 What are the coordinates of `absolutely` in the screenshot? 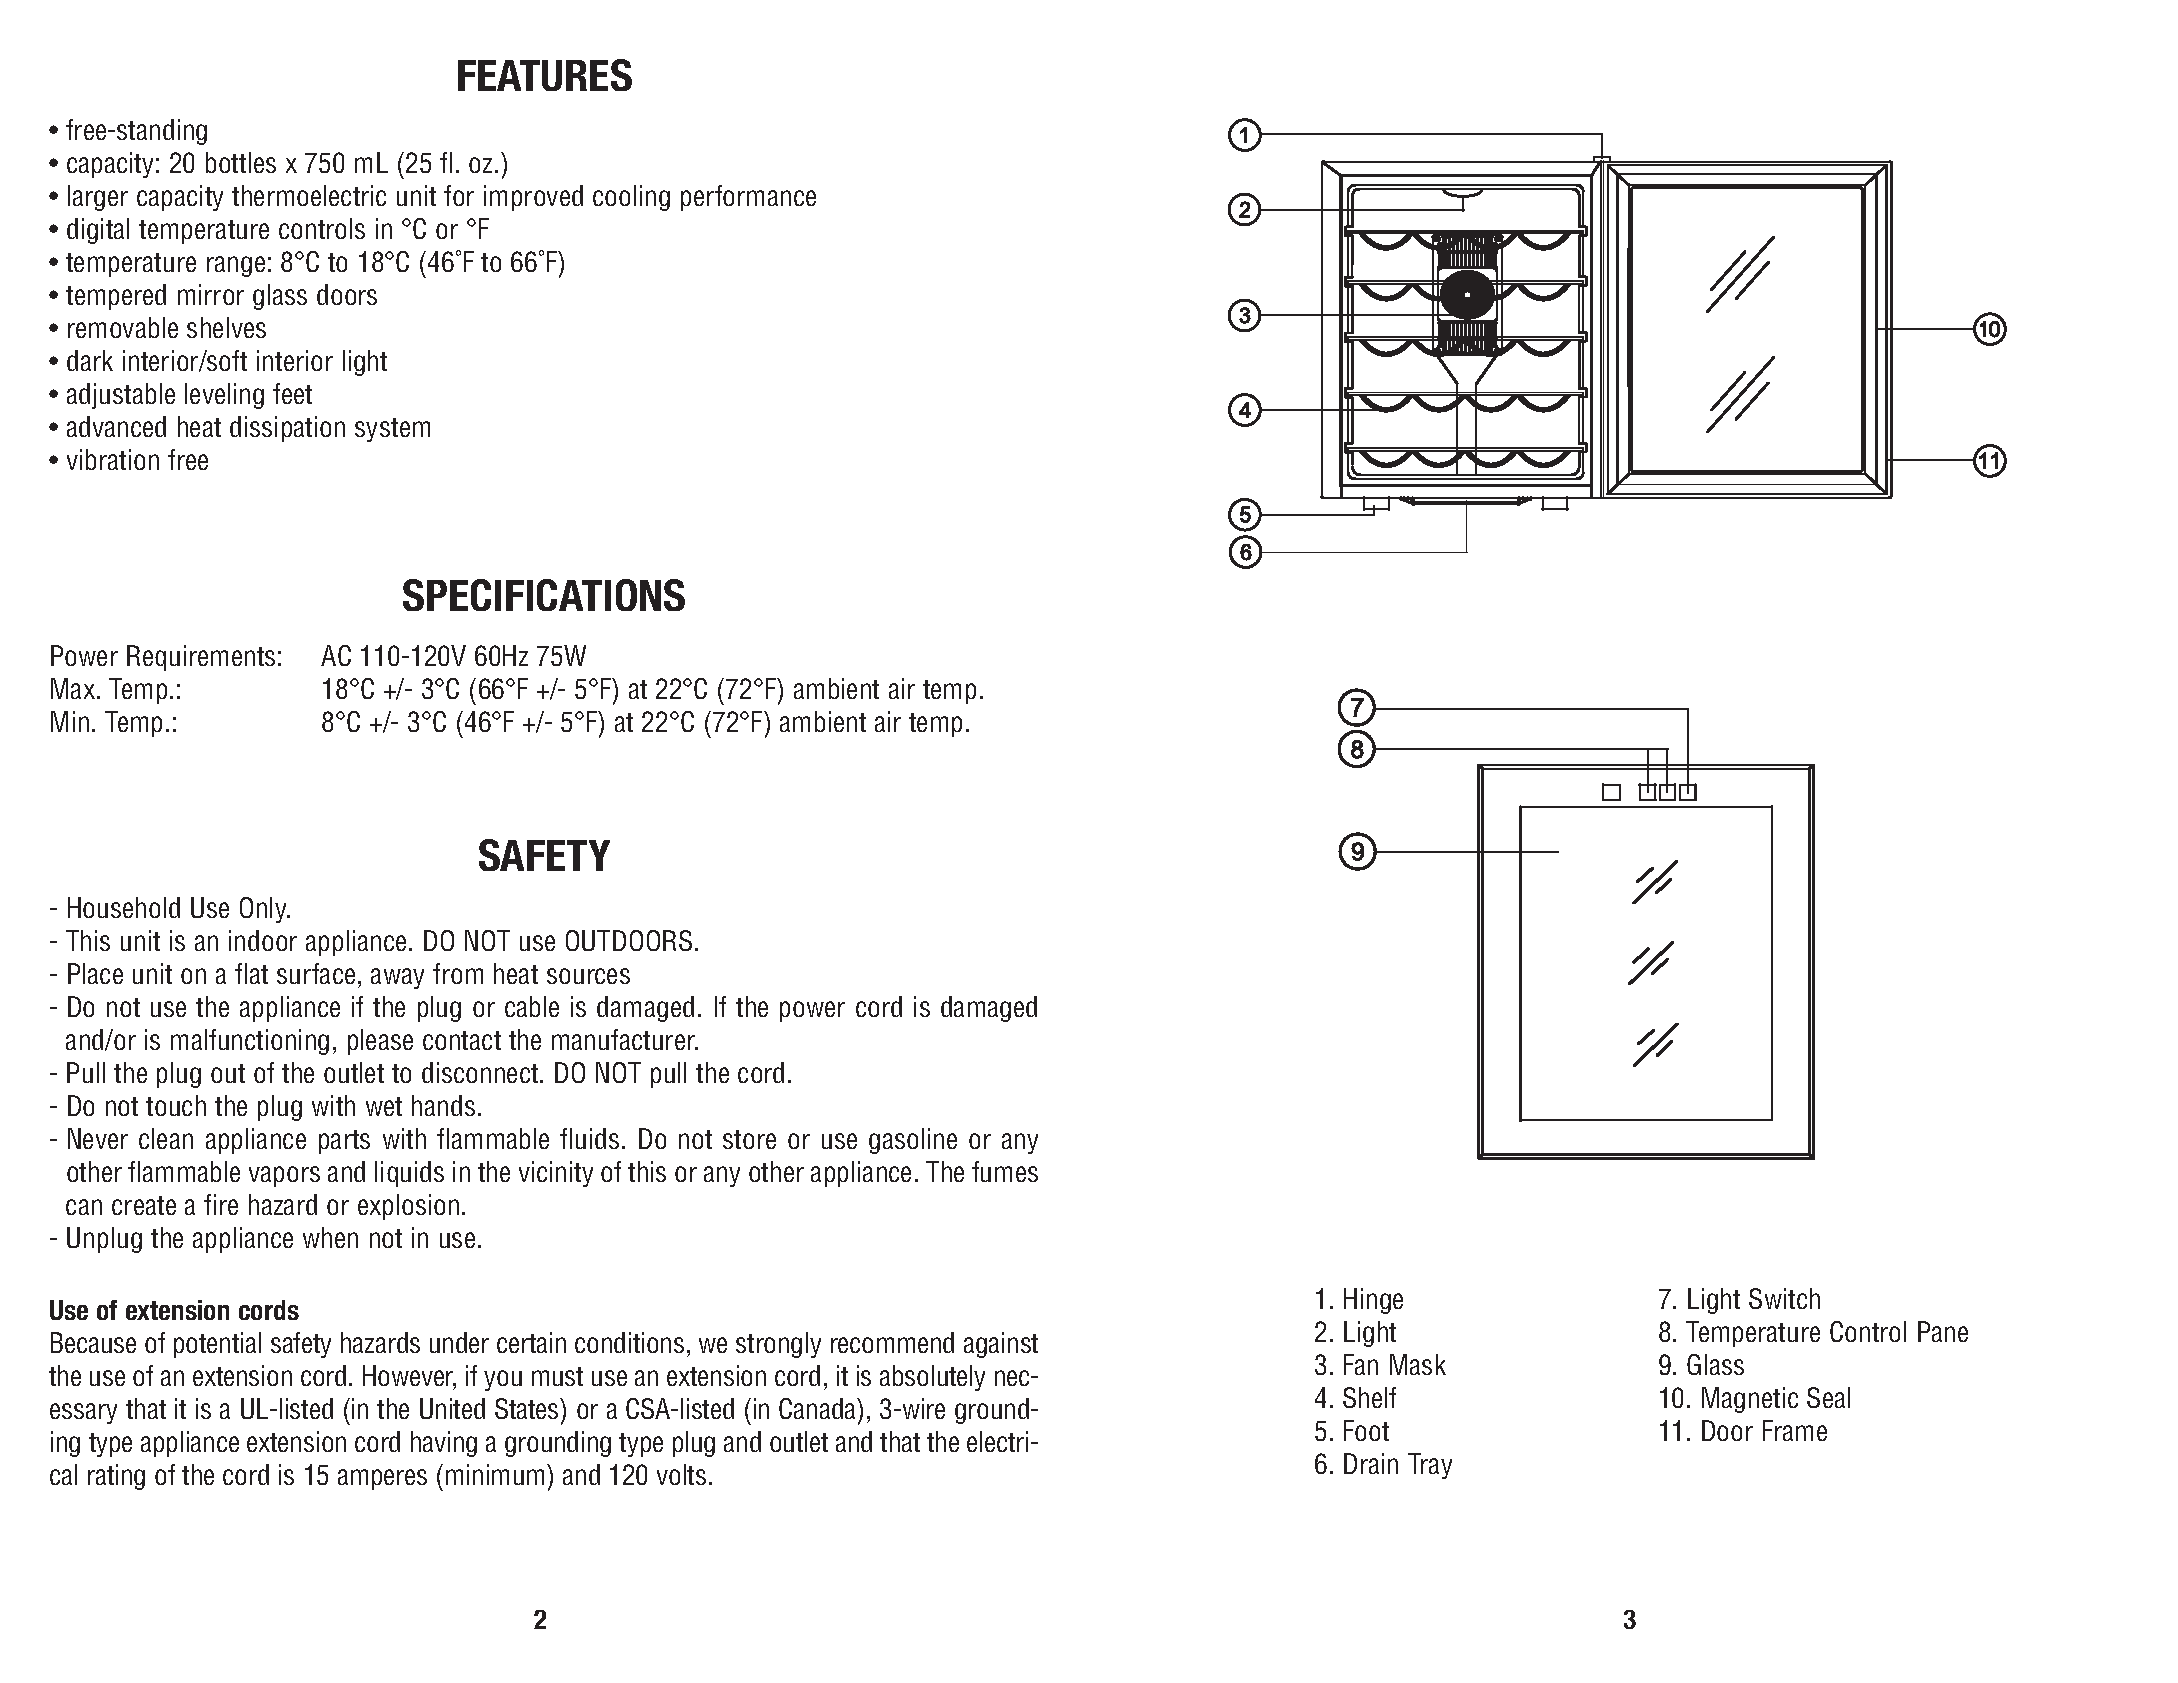 It's located at (932, 1378).
